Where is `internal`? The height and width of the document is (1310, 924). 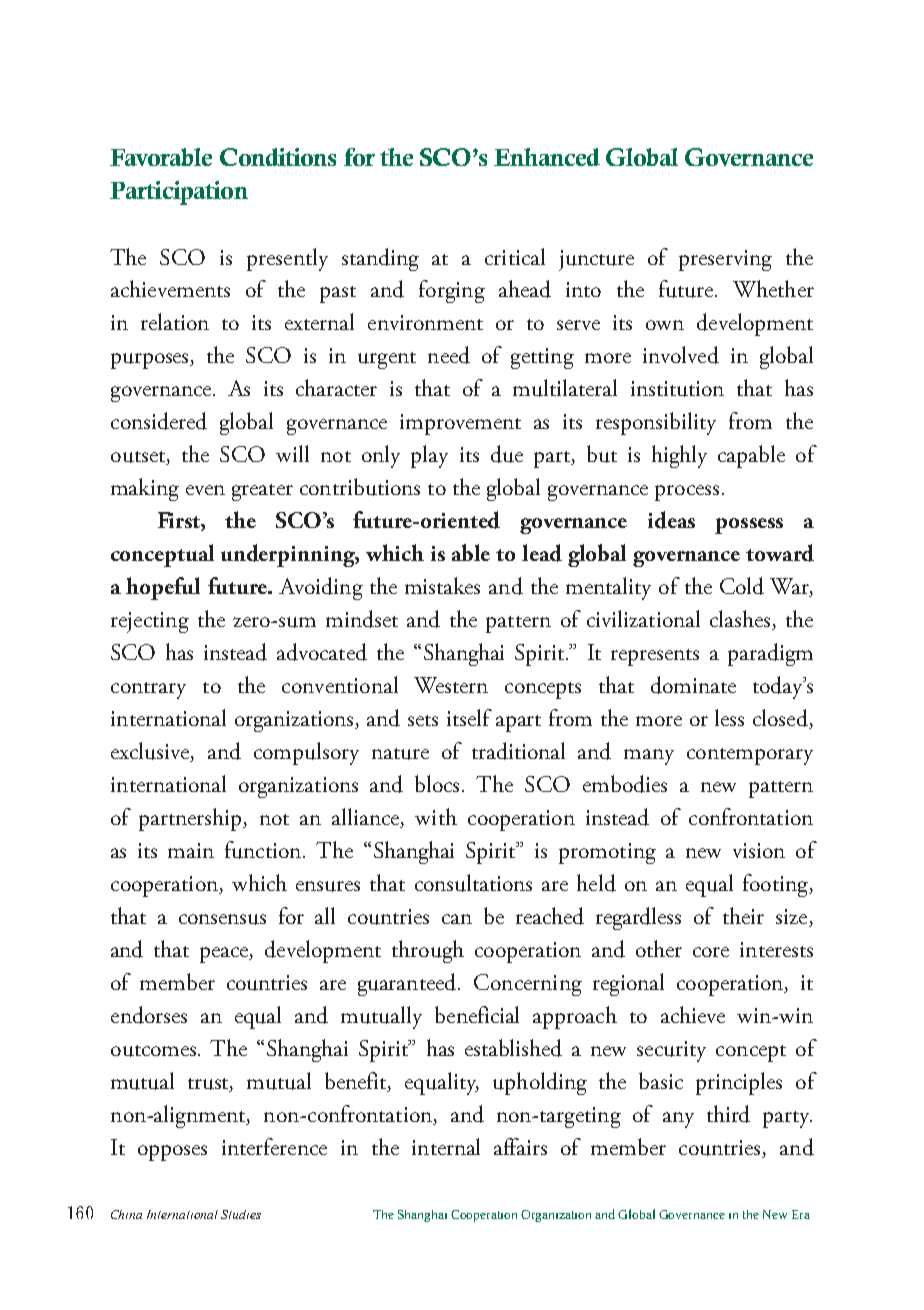 internal is located at coordinates (446, 1146).
